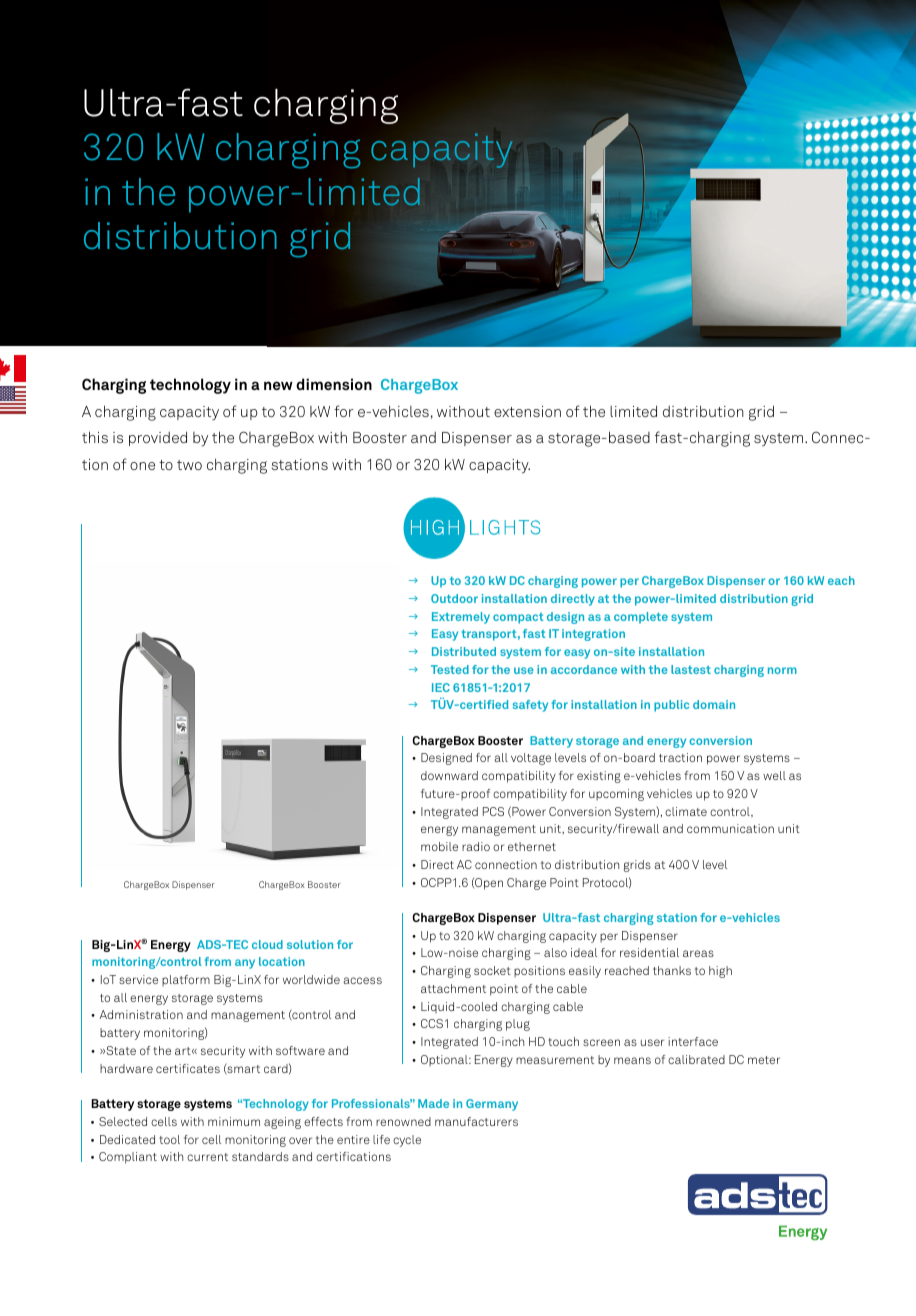 The width and height of the screenshot is (916, 1316). I want to click on Distributed, so click(464, 651).
